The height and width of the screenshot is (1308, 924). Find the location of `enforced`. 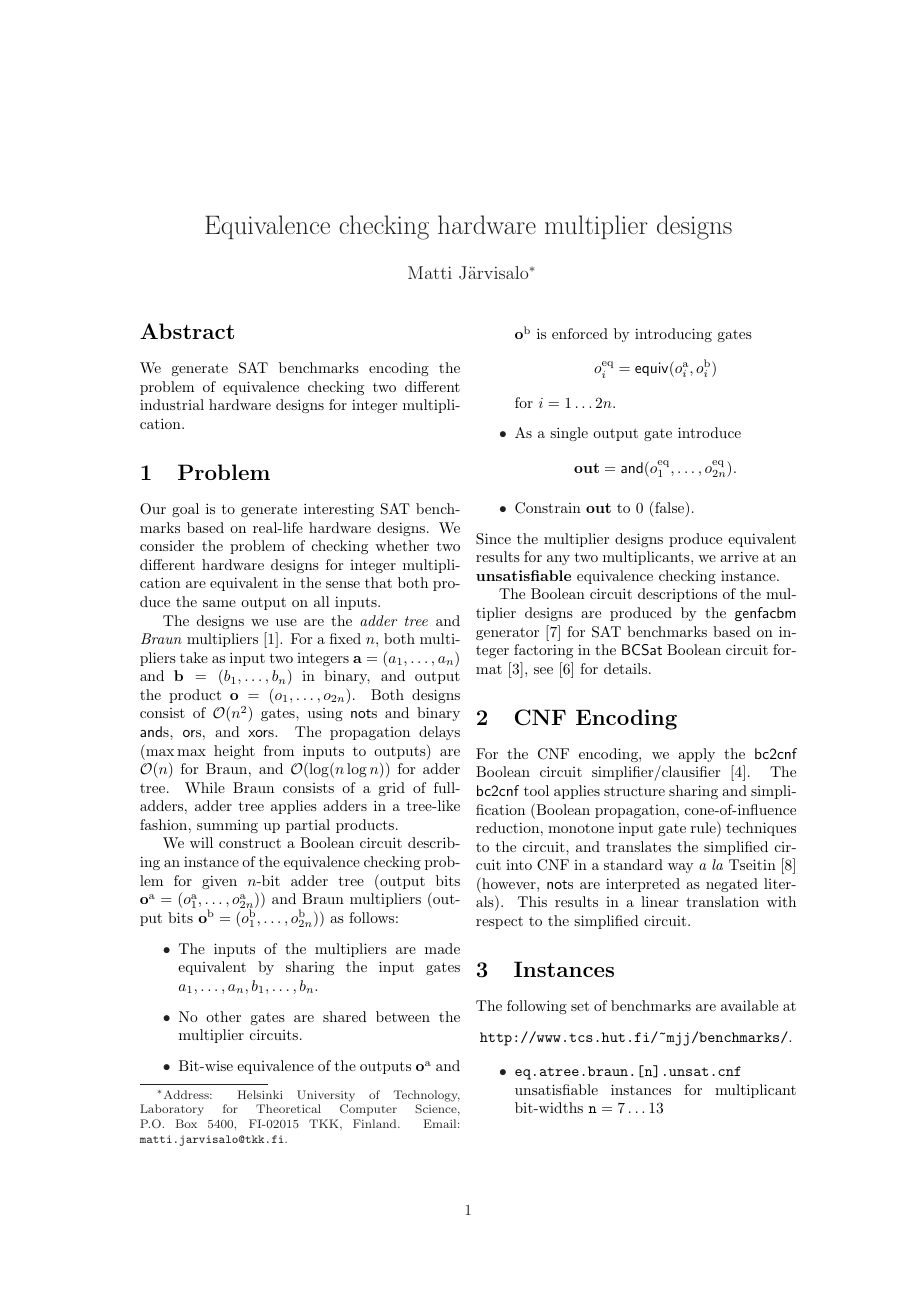

enforced is located at coordinates (580, 333).
